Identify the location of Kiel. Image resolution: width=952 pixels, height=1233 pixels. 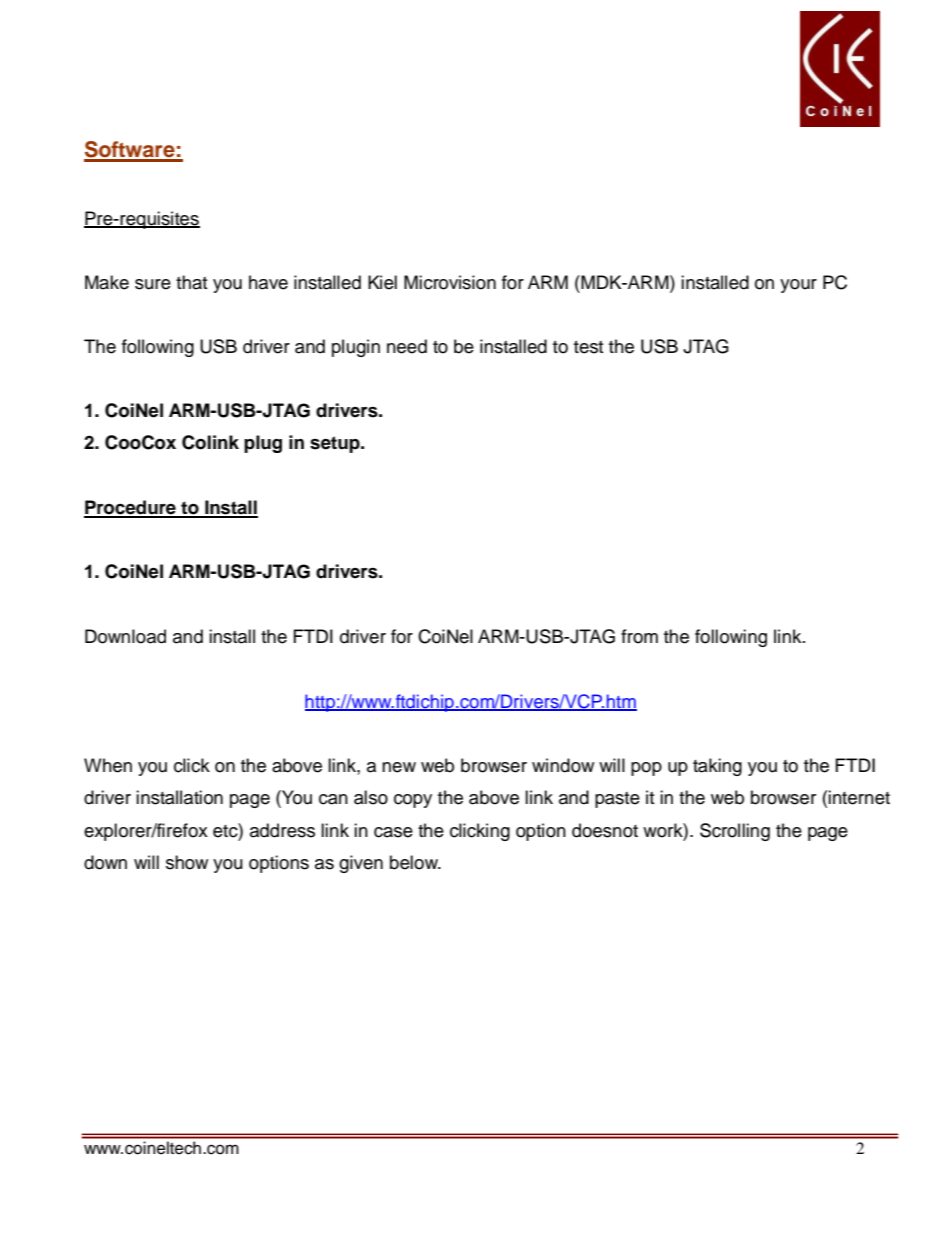
(382, 282).
